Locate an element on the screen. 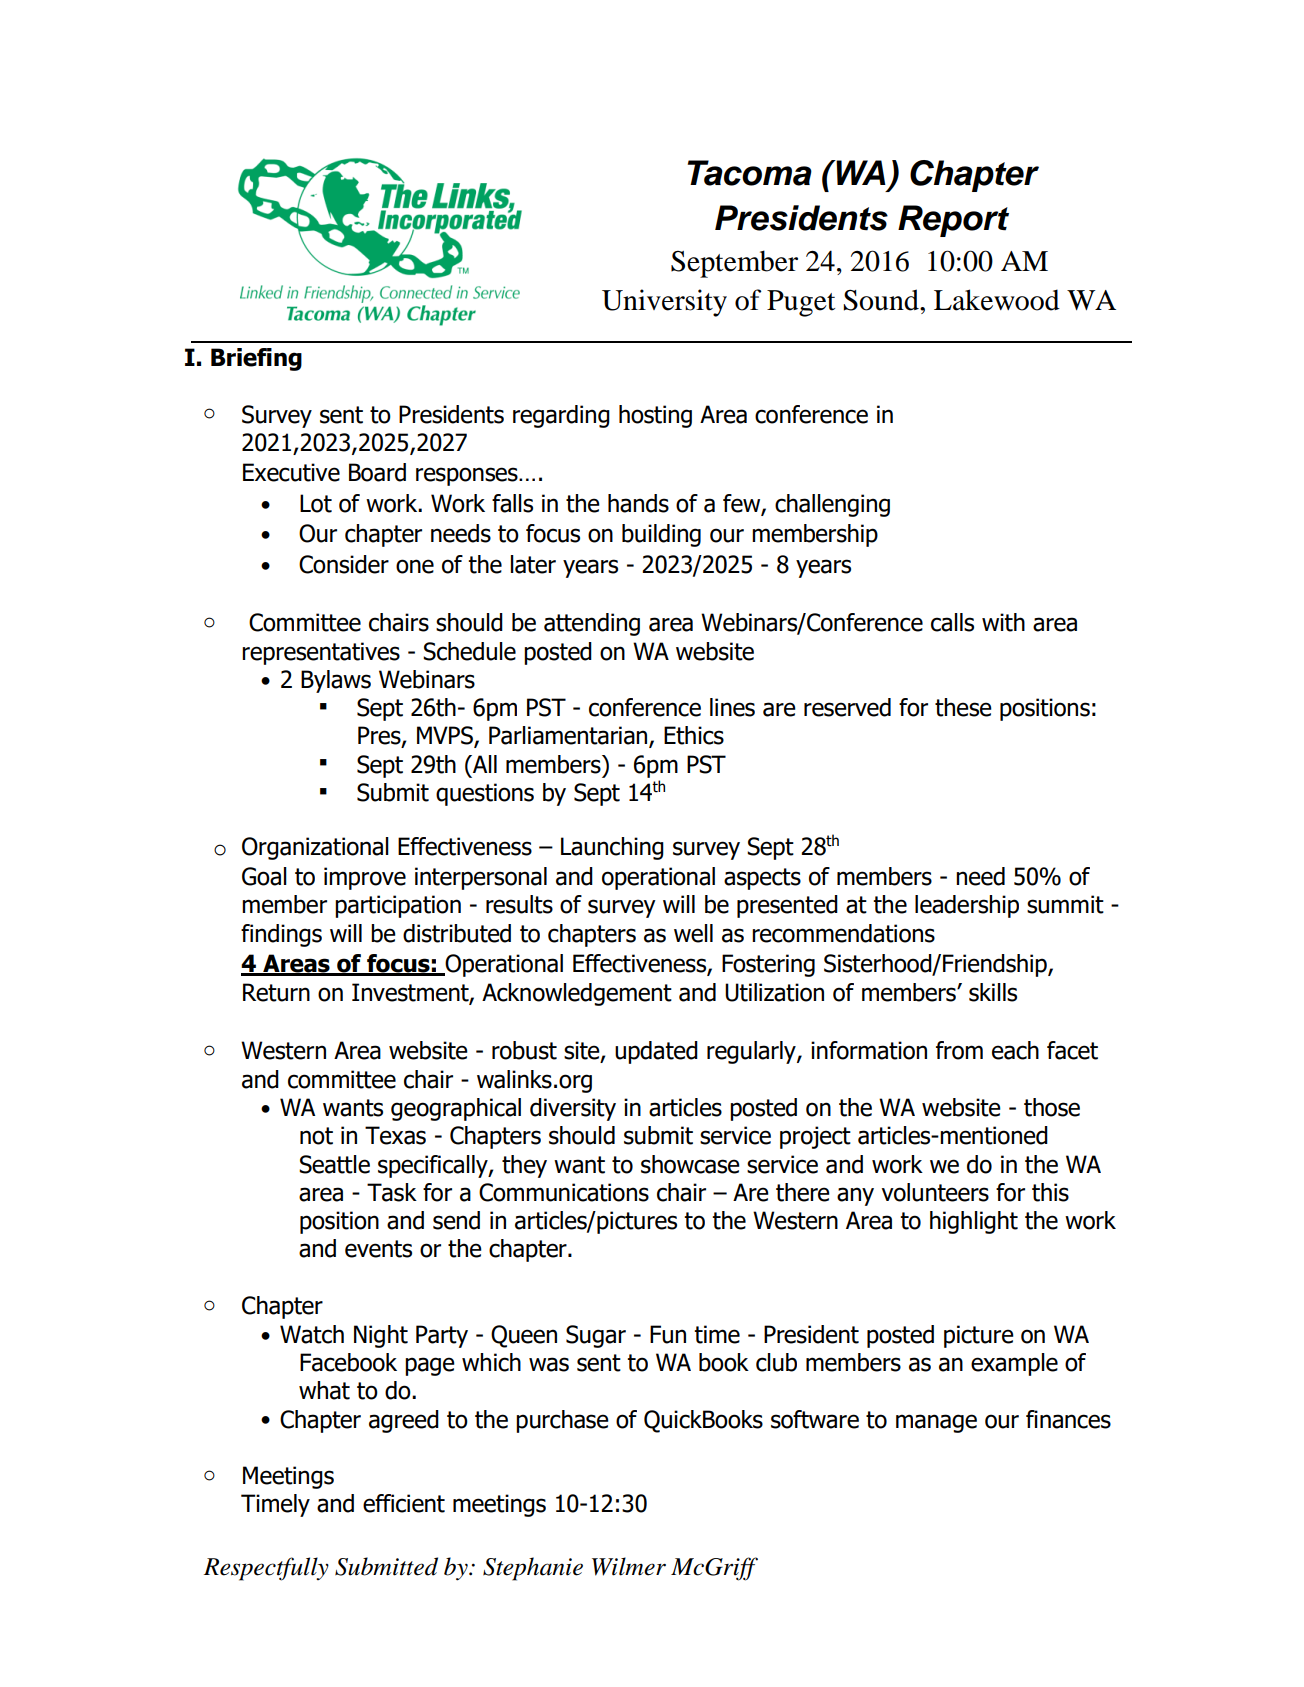 This screenshot has height=1687, width=1304. building is located at coordinates (661, 535).
